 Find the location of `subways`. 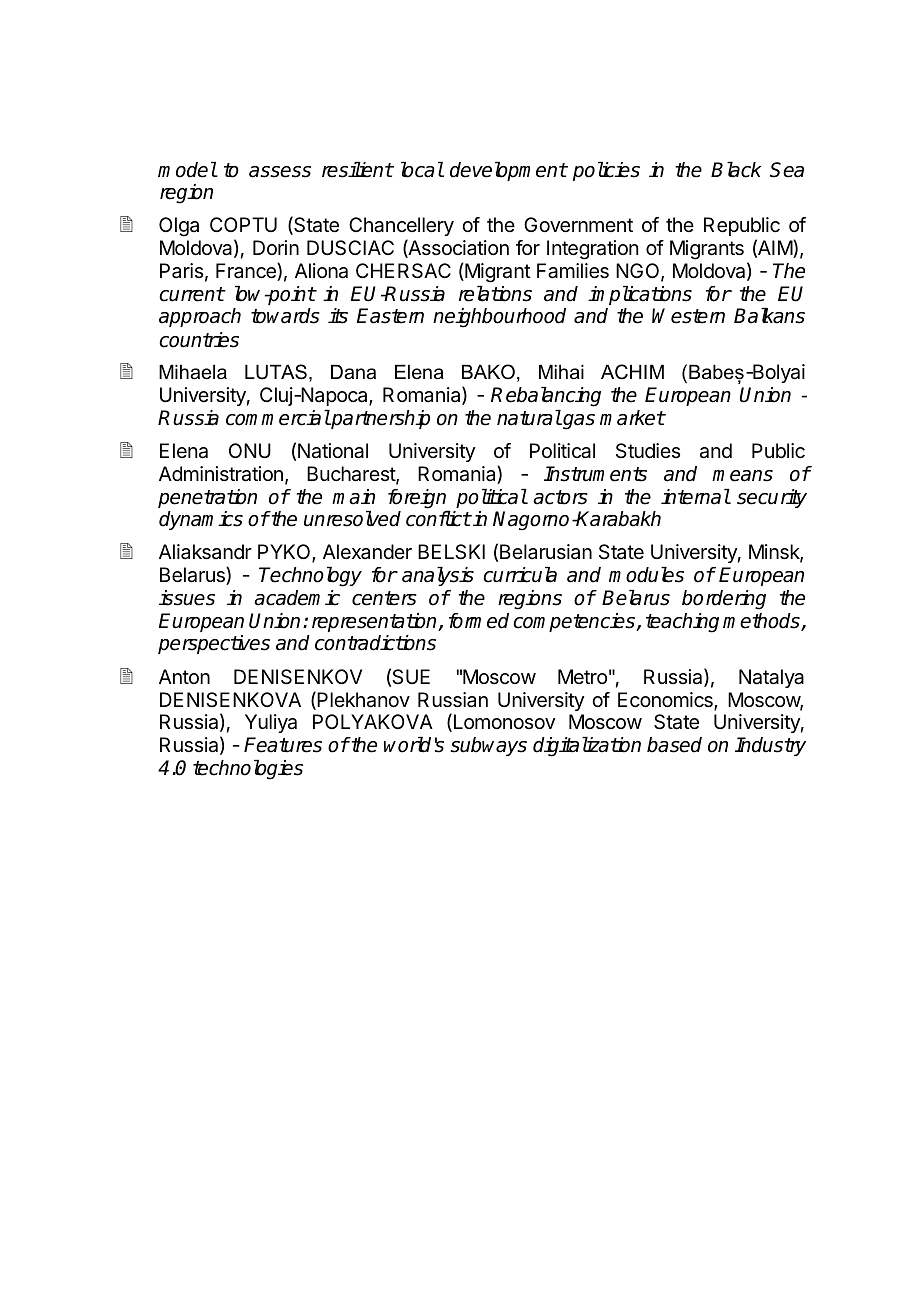

subways is located at coordinates (488, 746).
